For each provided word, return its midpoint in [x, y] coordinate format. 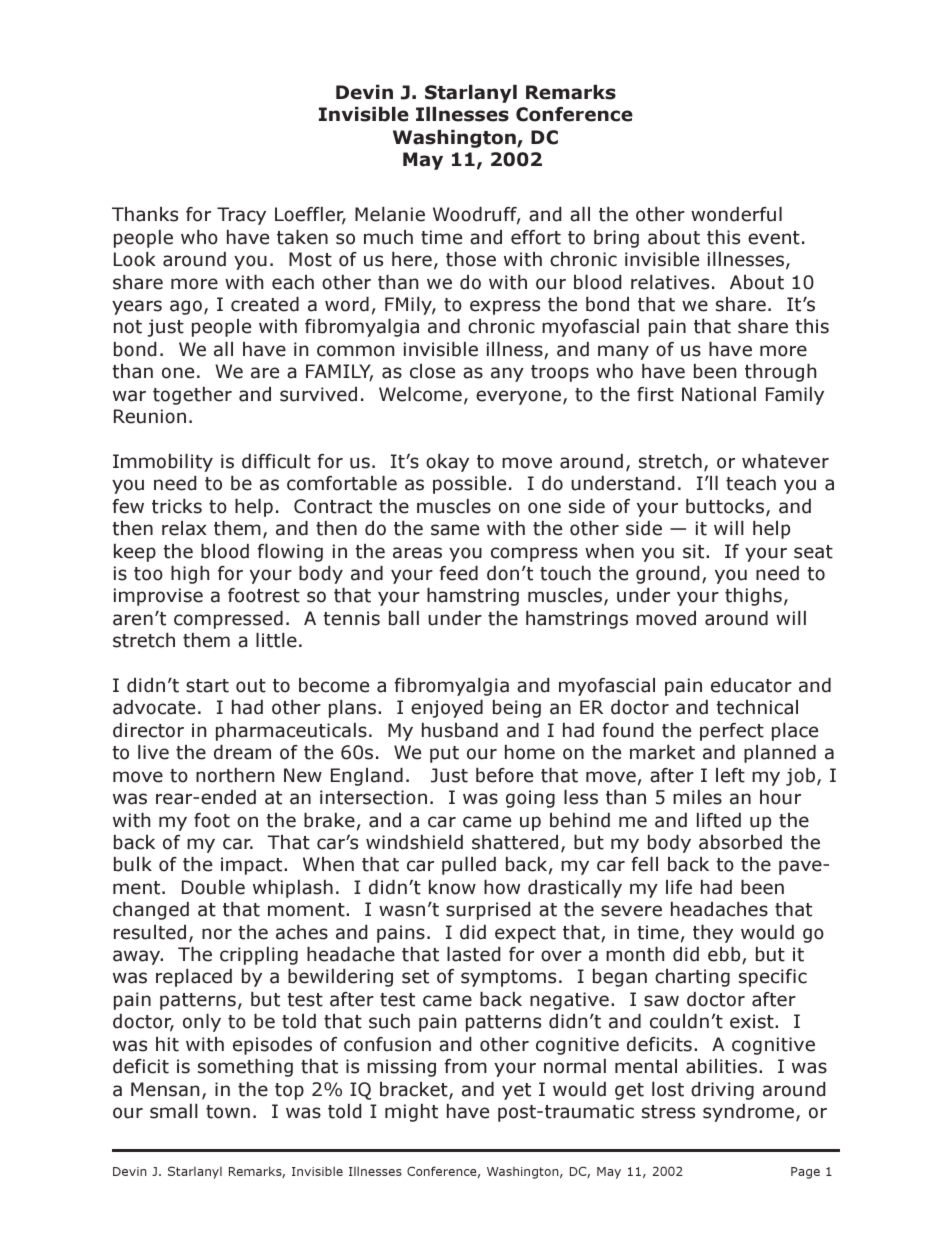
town [228, 1112]
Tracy [241, 216]
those [471, 259]
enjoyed [447, 709]
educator [751, 685]
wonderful [736, 214]
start [207, 686]
